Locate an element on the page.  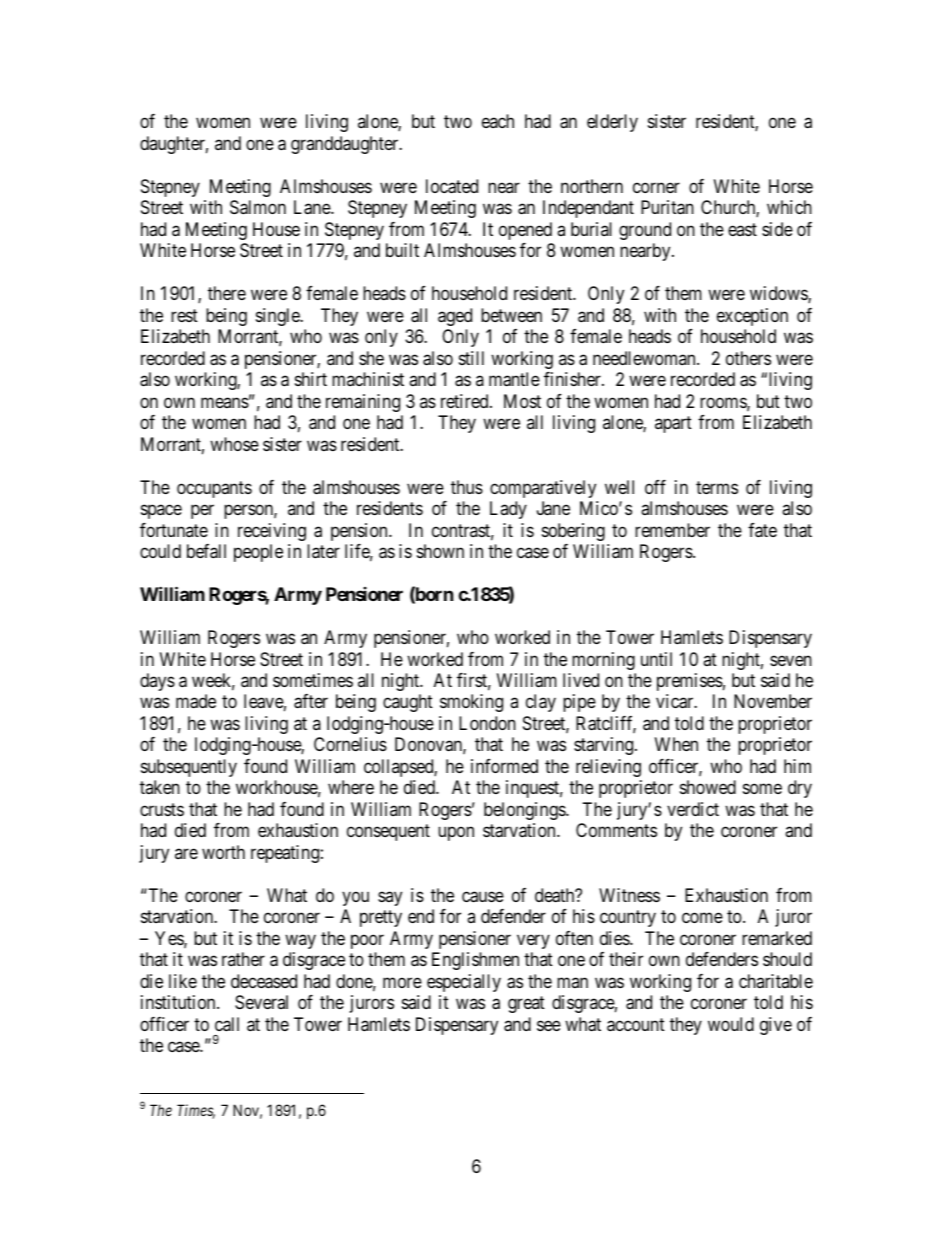
Lane is located at coordinates (313, 207).
